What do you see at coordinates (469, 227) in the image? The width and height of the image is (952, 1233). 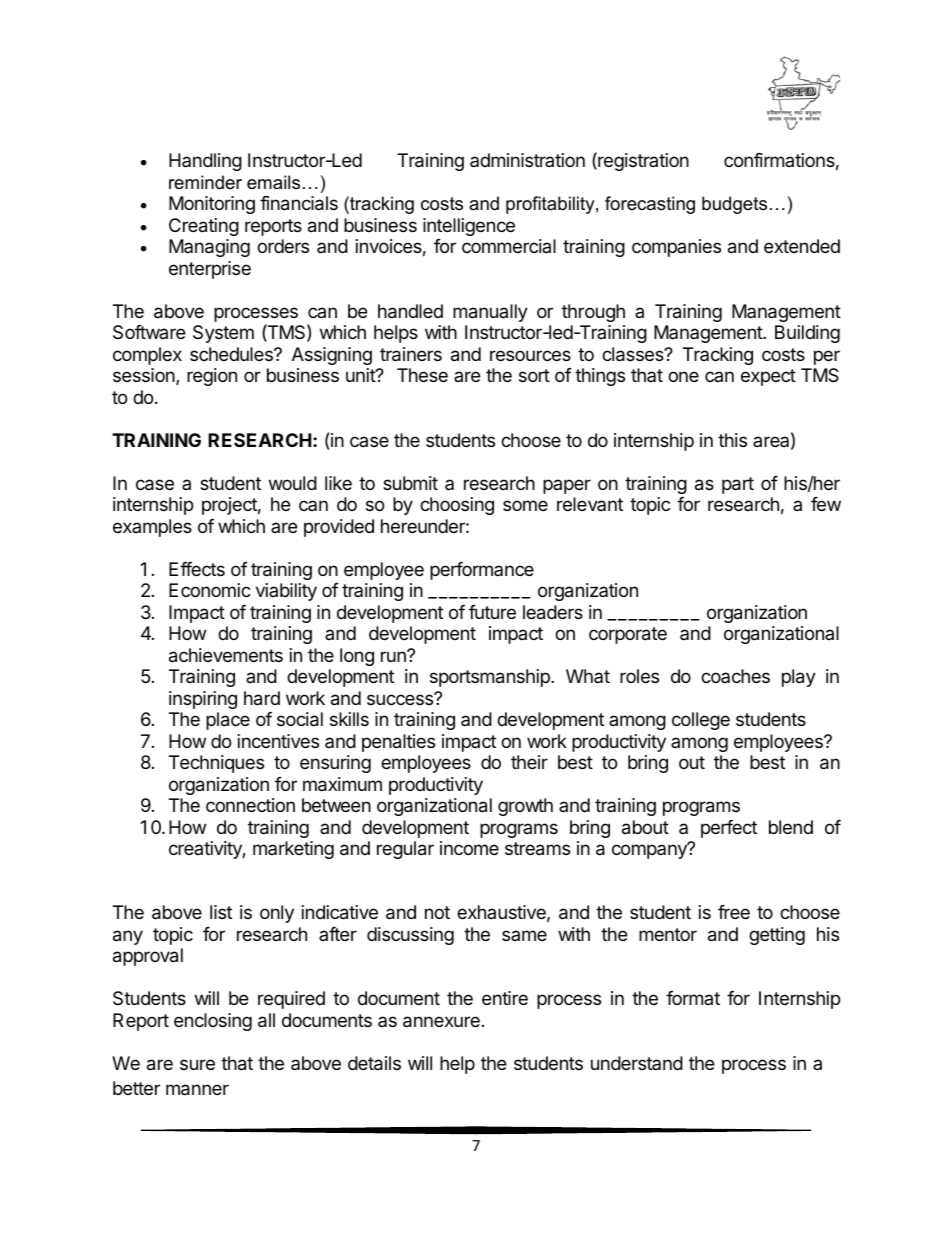 I see `intelligence` at bounding box center [469, 227].
